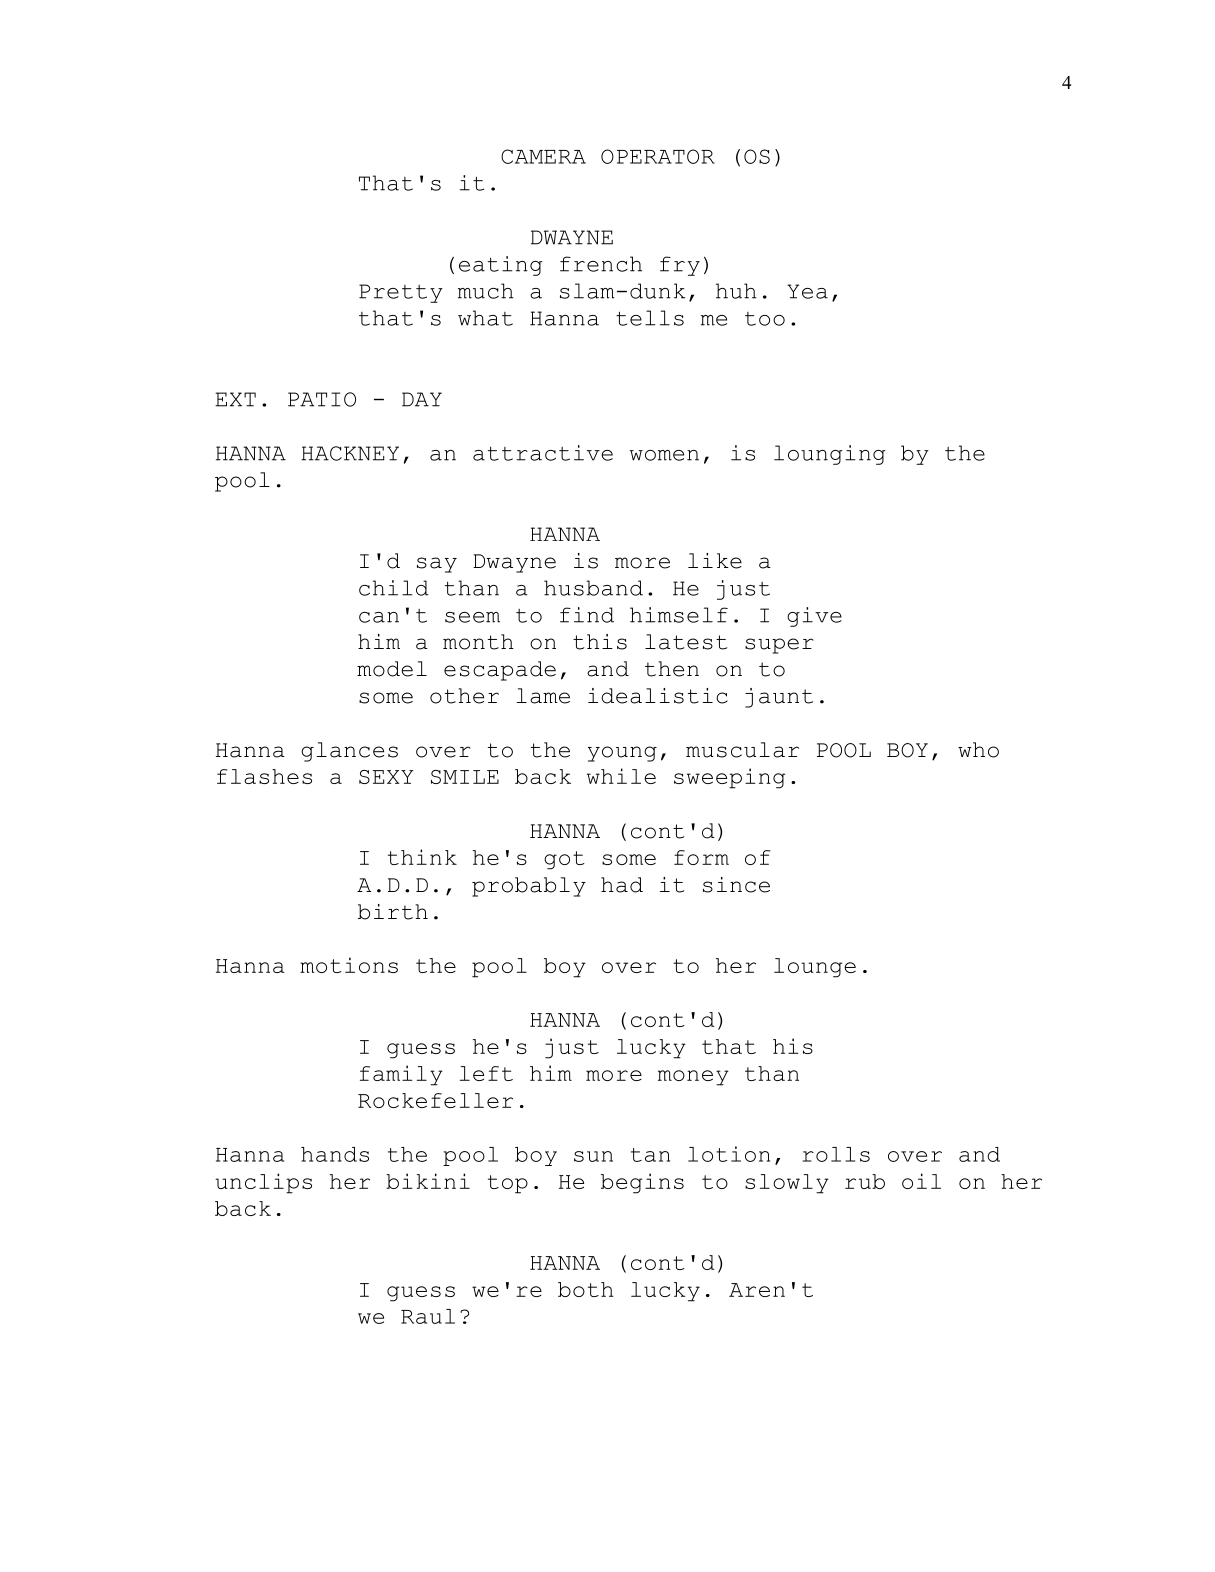  I want to click on OPERATOR, so click(658, 156).
